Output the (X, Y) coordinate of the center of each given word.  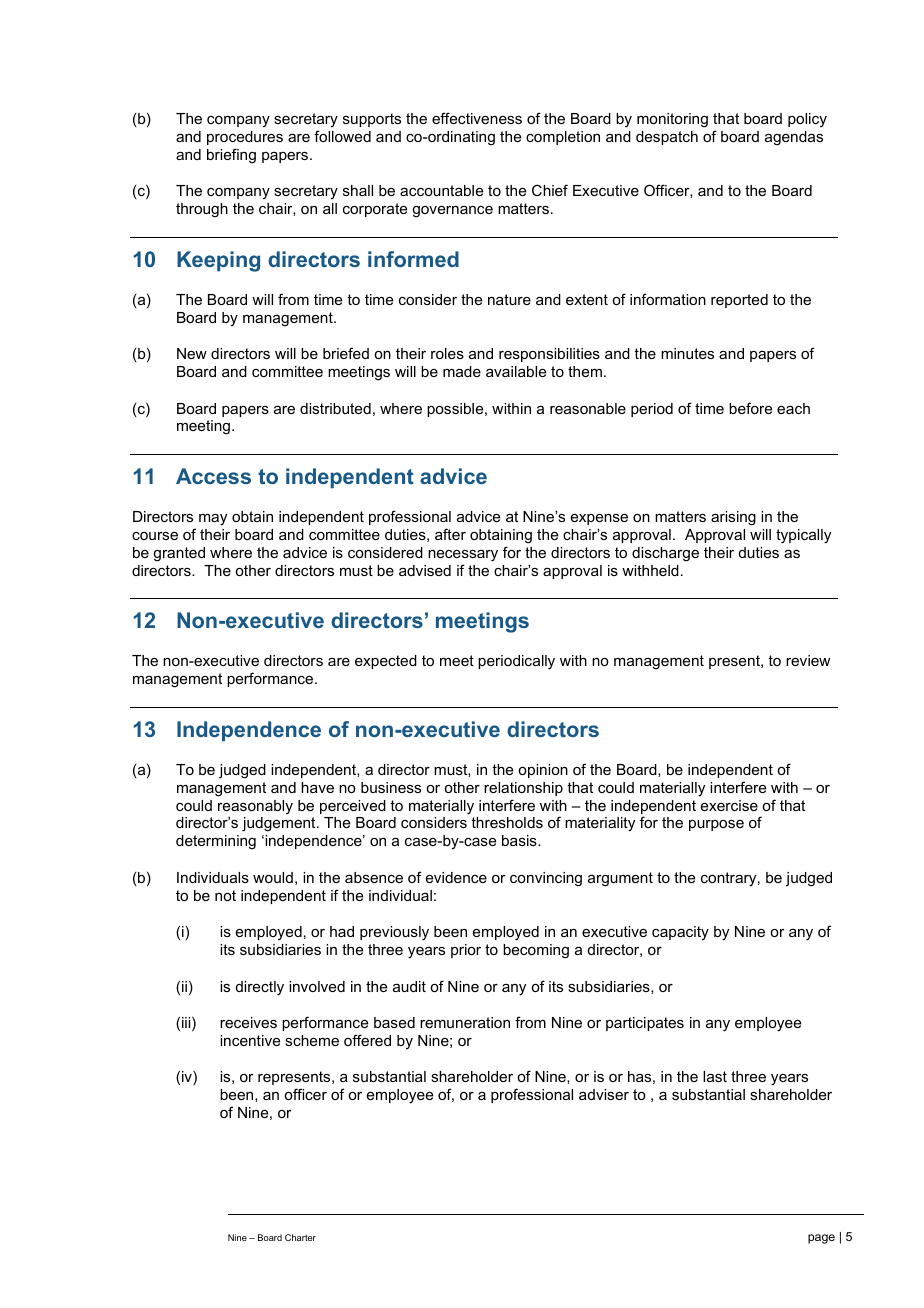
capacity (680, 933)
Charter (300, 1237)
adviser (604, 1094)
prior (466, 951)
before (750, 408)
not (225, 895)
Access (213, 476)
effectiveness (477, 118)
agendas (794, 138)
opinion (543, 771)
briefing (231, 156)
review (808, 660)
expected (386, 662)
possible (456, 410)
